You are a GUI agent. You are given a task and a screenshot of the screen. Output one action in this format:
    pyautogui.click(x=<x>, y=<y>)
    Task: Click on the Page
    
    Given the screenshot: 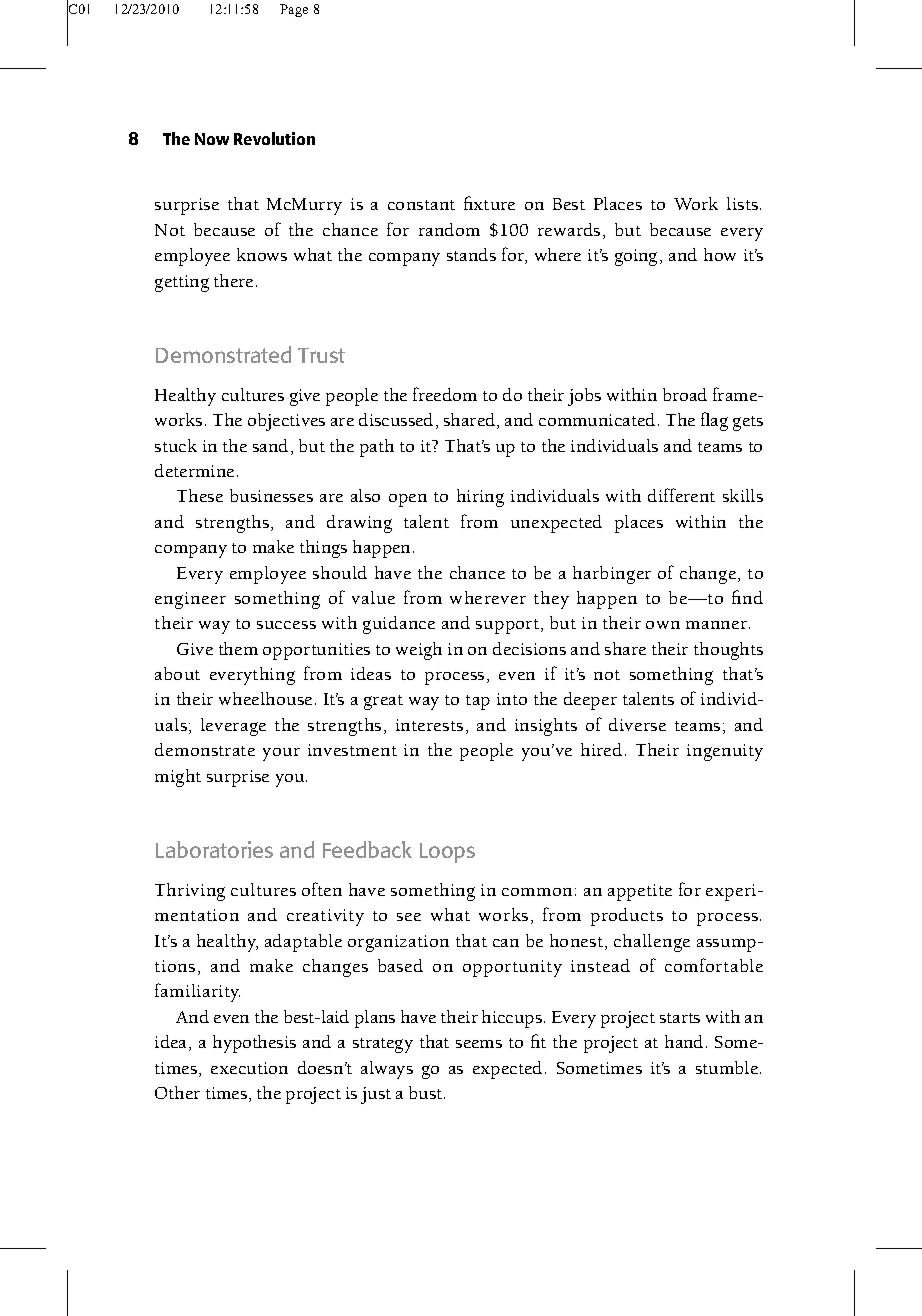 What is the action you would take?
    pyautogui.click(x=294, y=10)
